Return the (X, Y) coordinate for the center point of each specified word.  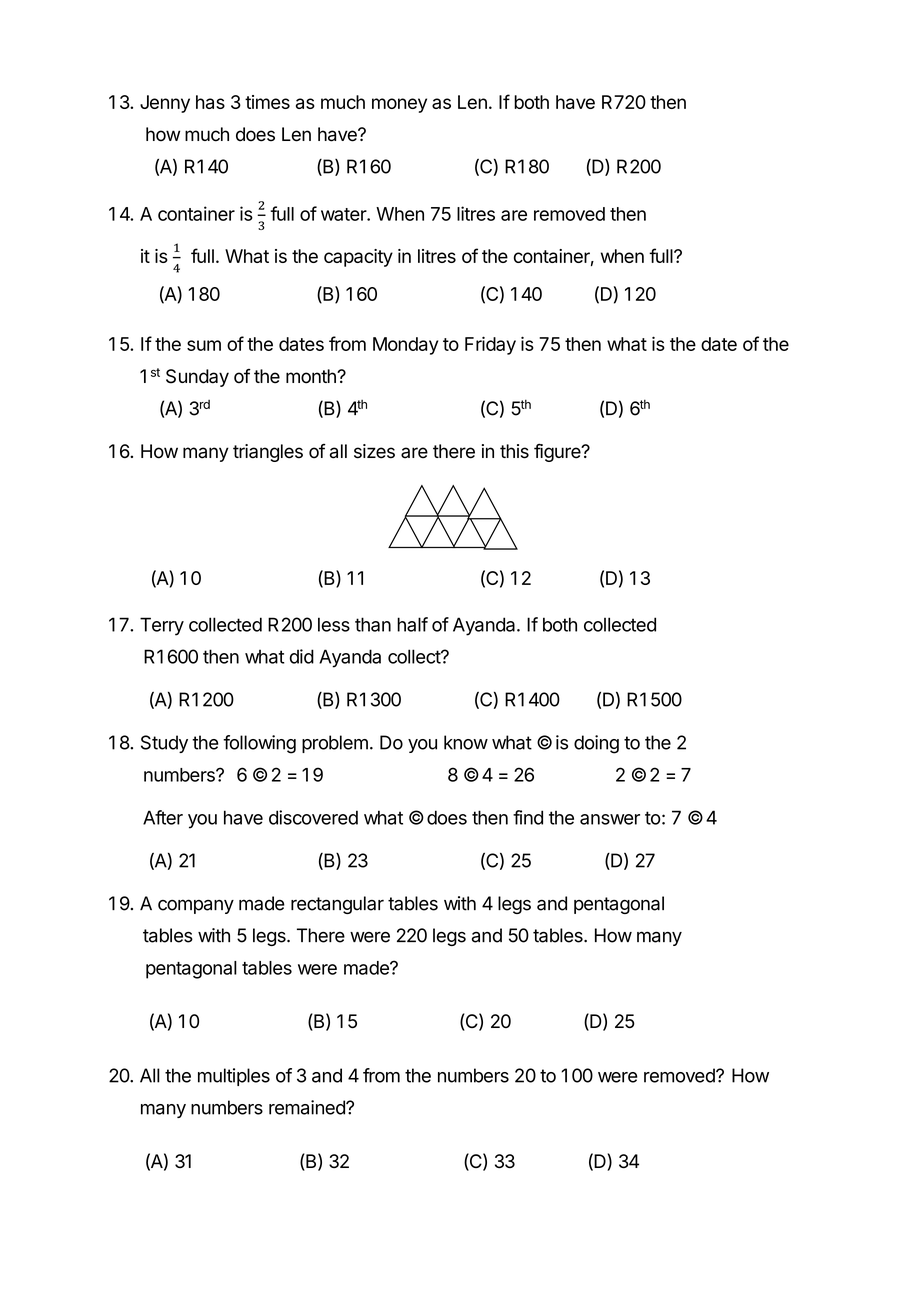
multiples (234, 1077)
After (163, 817)
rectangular (337, 905)
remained (308, 1107)
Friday (490, 345)
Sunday (197, 378)
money (399, 105)
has (210, 102)
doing (596, 744)
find (528, 817)
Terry (162, 626)
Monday (405, 346)
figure (558, 452)
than (373, 624)
